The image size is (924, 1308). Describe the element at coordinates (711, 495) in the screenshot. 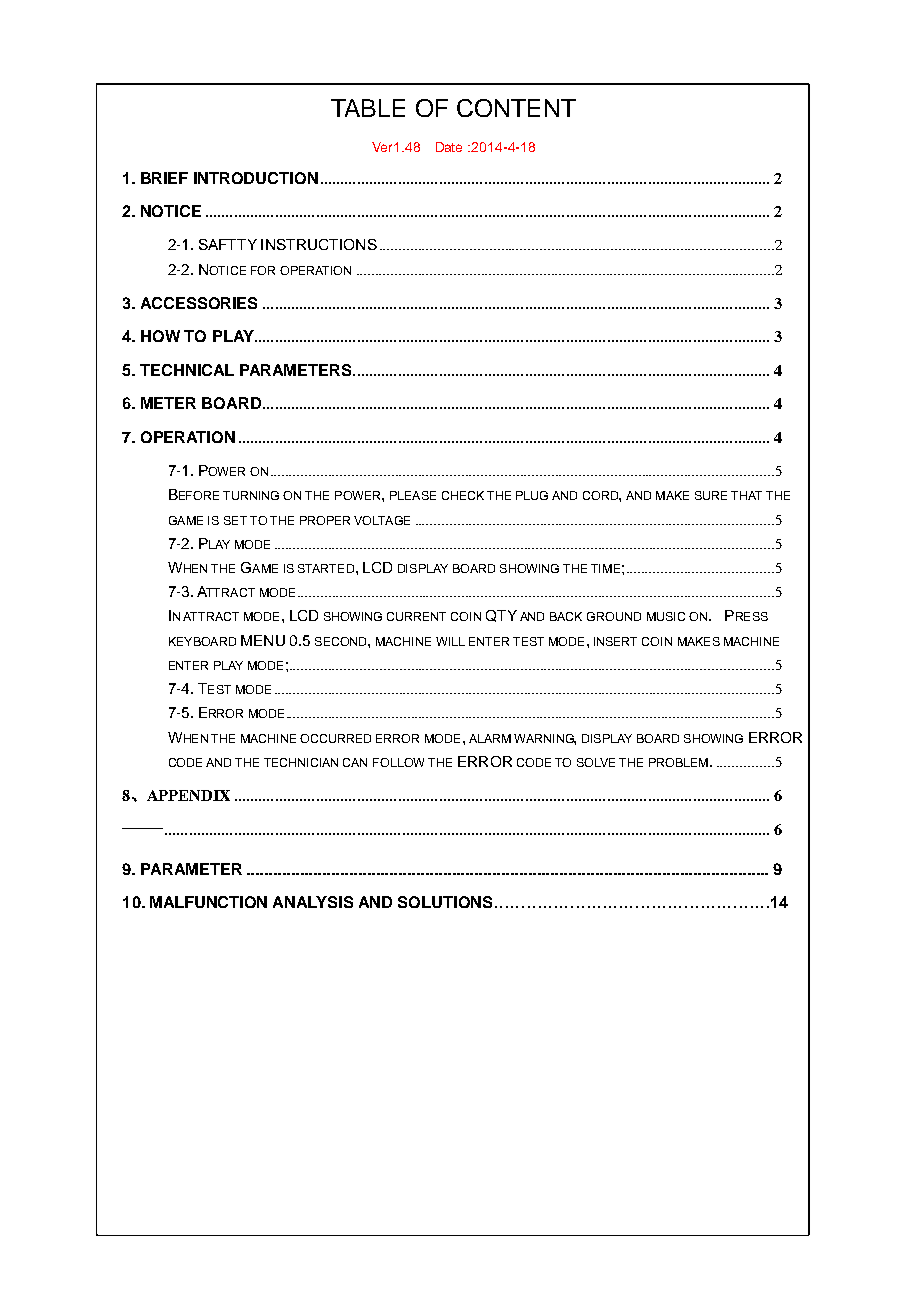

I see `SURE` at that location.
